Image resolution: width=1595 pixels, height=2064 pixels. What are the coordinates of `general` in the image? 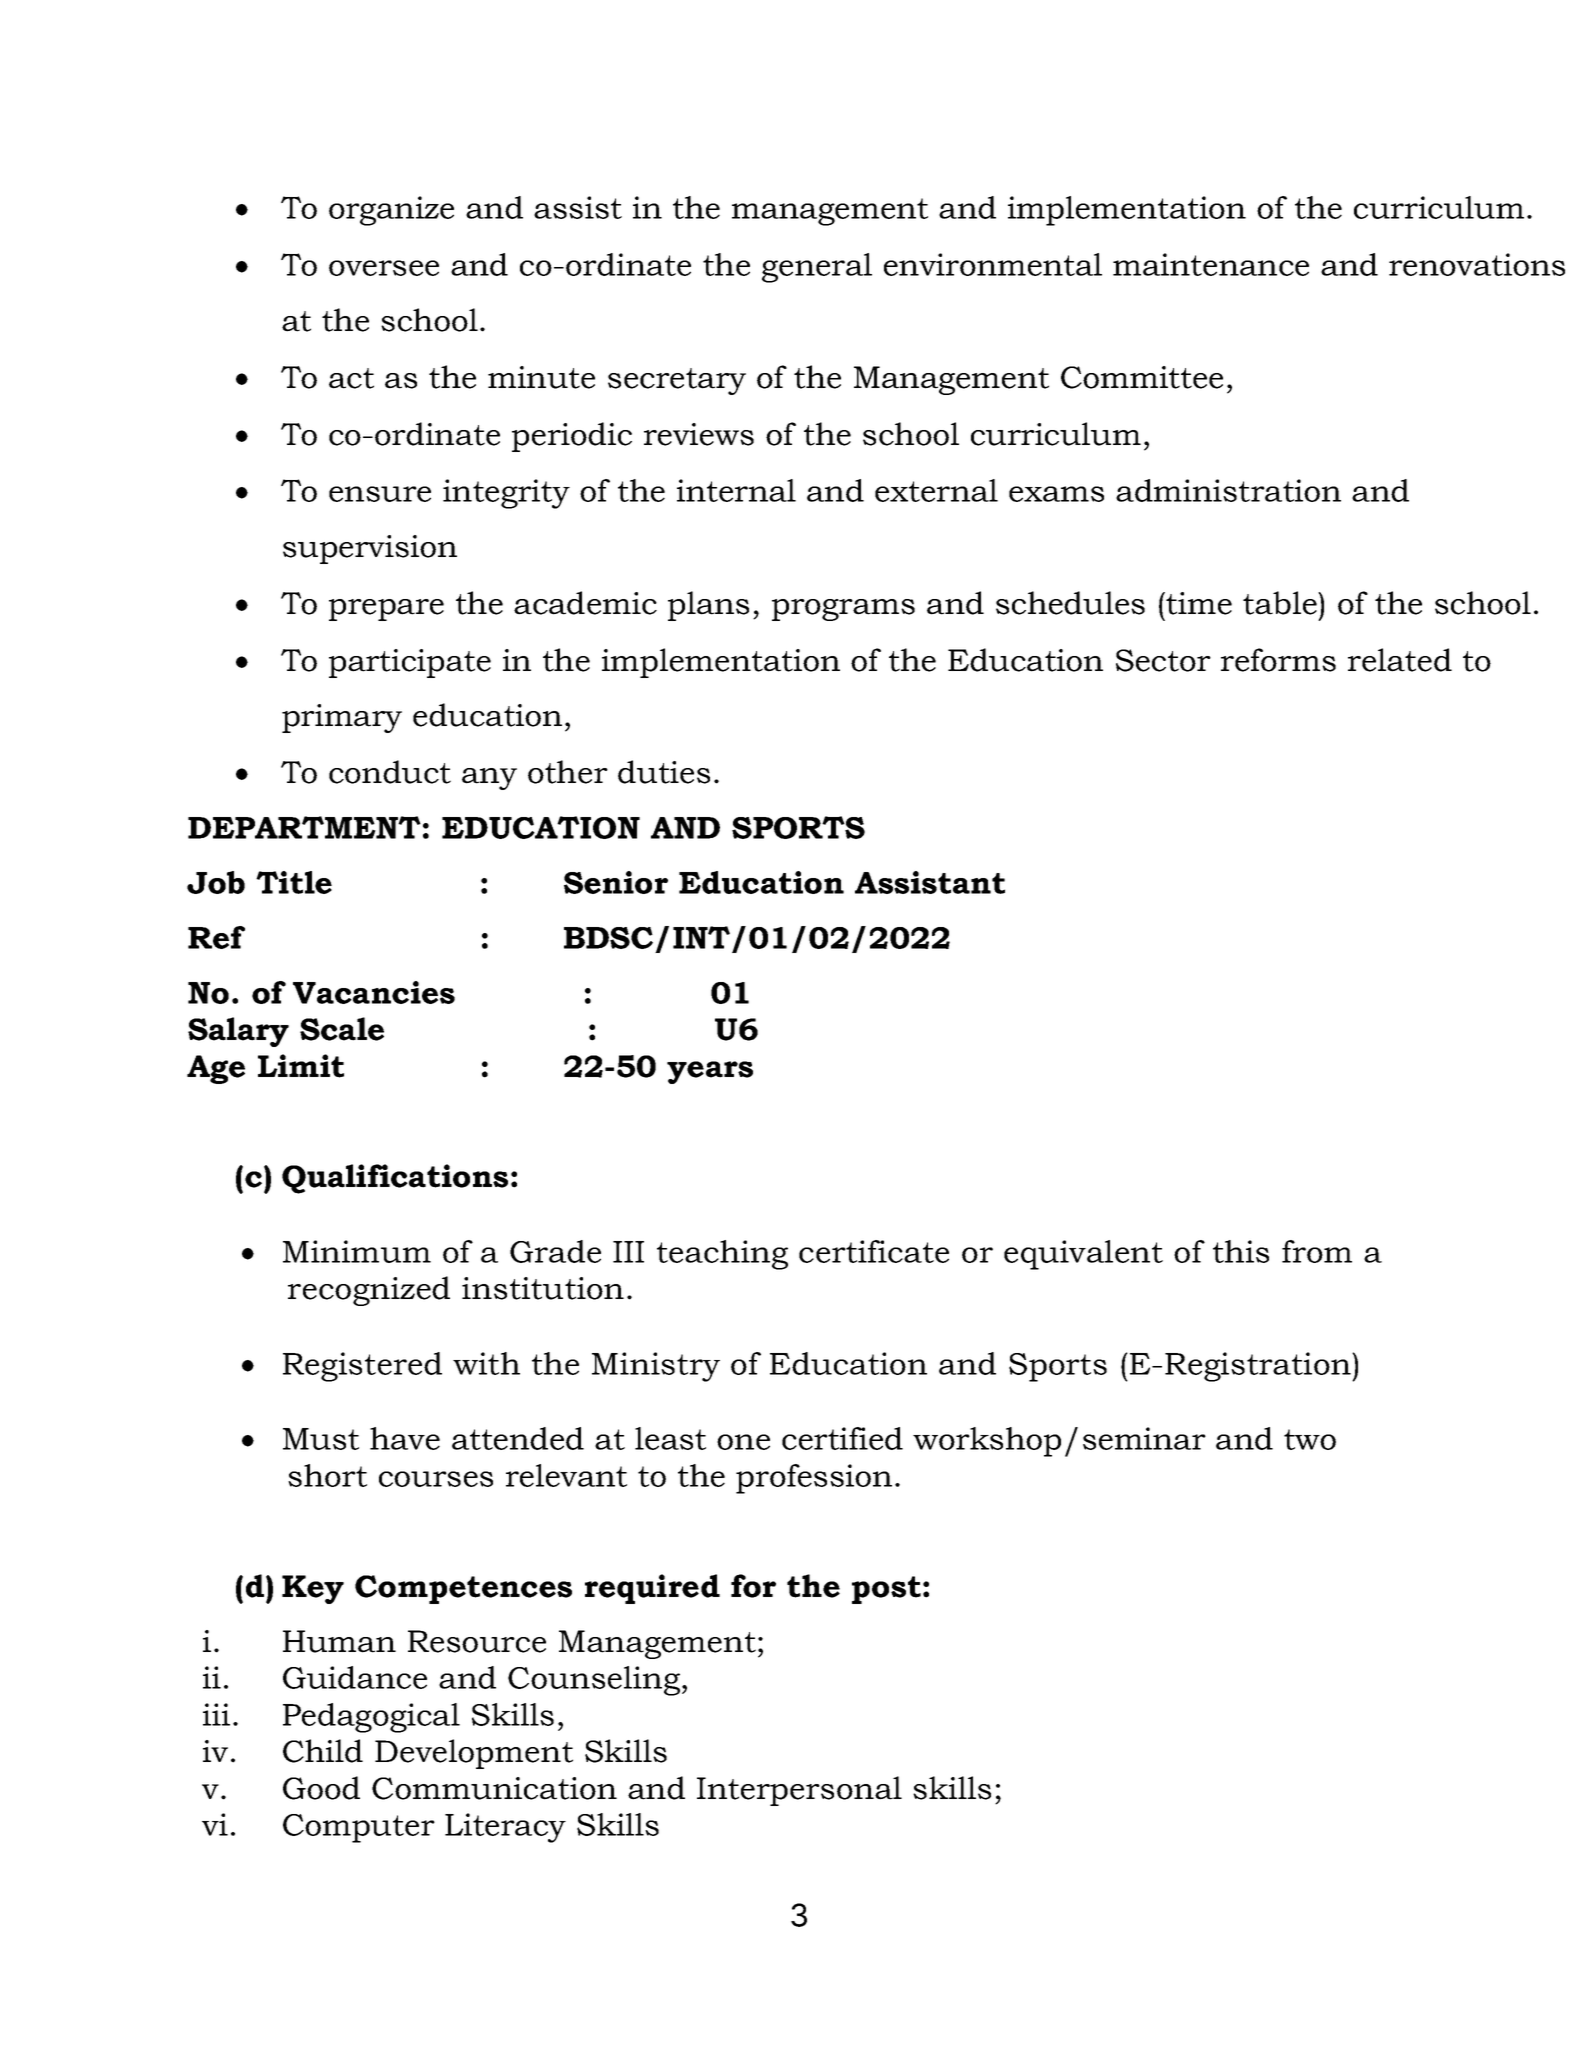 It's located at (817, 268).
